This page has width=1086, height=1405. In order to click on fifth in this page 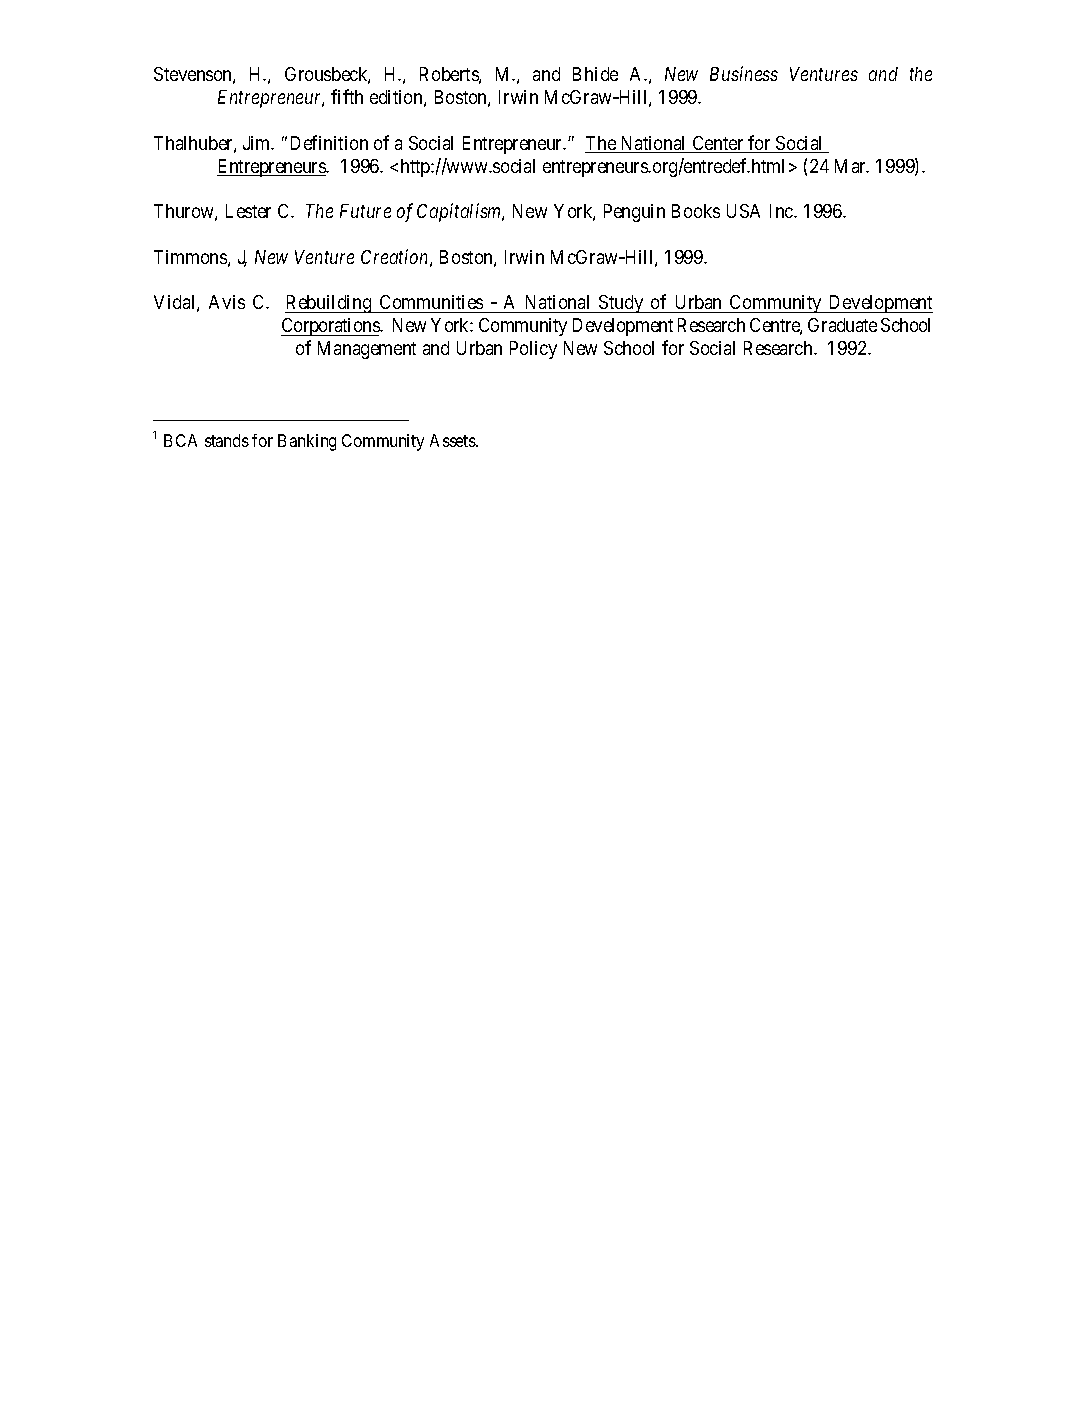, I will do `click(347, 96)`.
